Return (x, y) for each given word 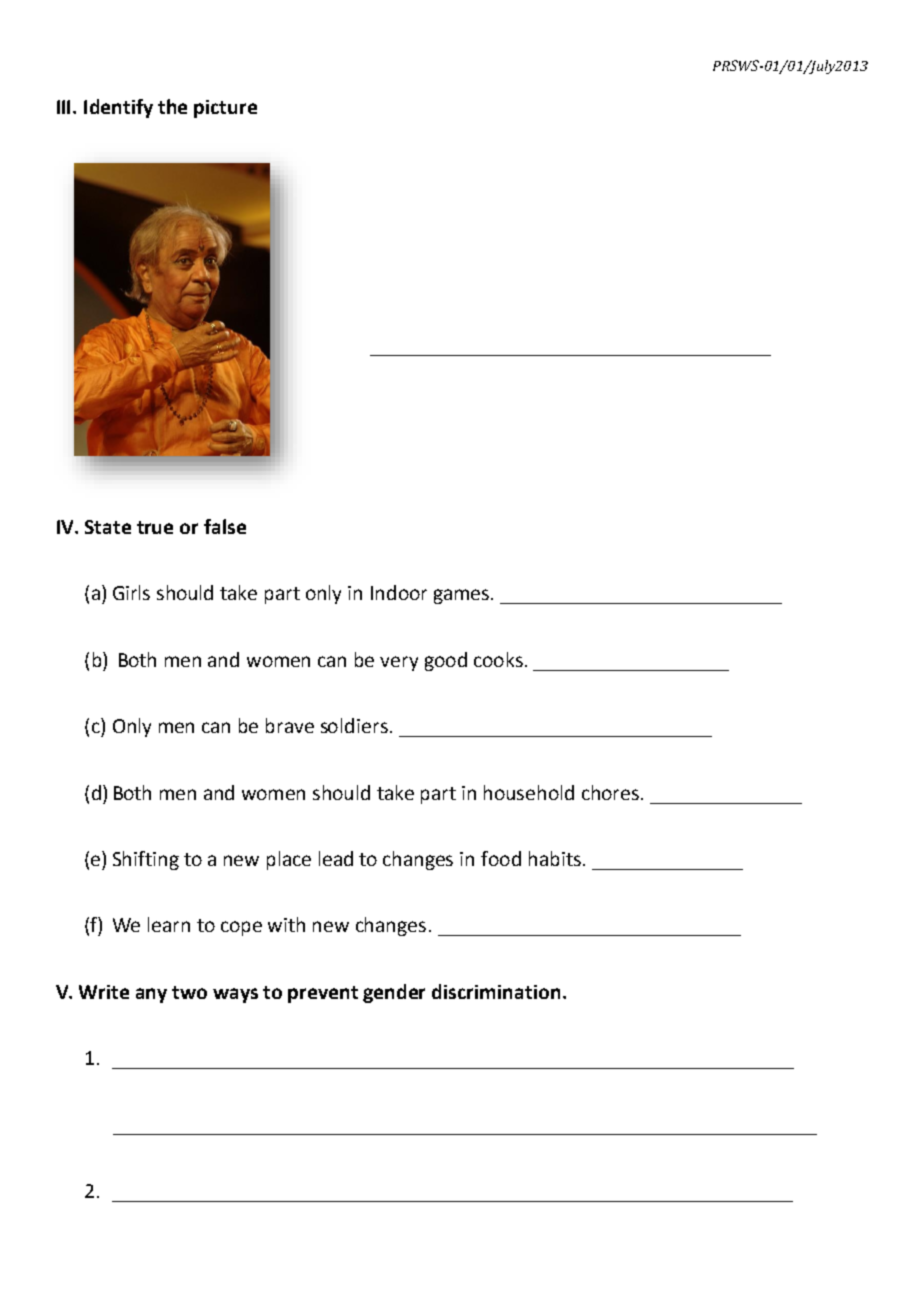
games (463, 596)
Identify (118, 108)
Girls (131, 592)
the (172, 106)
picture (225, 109)
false (225, 526)
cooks (498, 659)
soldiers (354, 725)
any (151, 995)
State (108, 527)
